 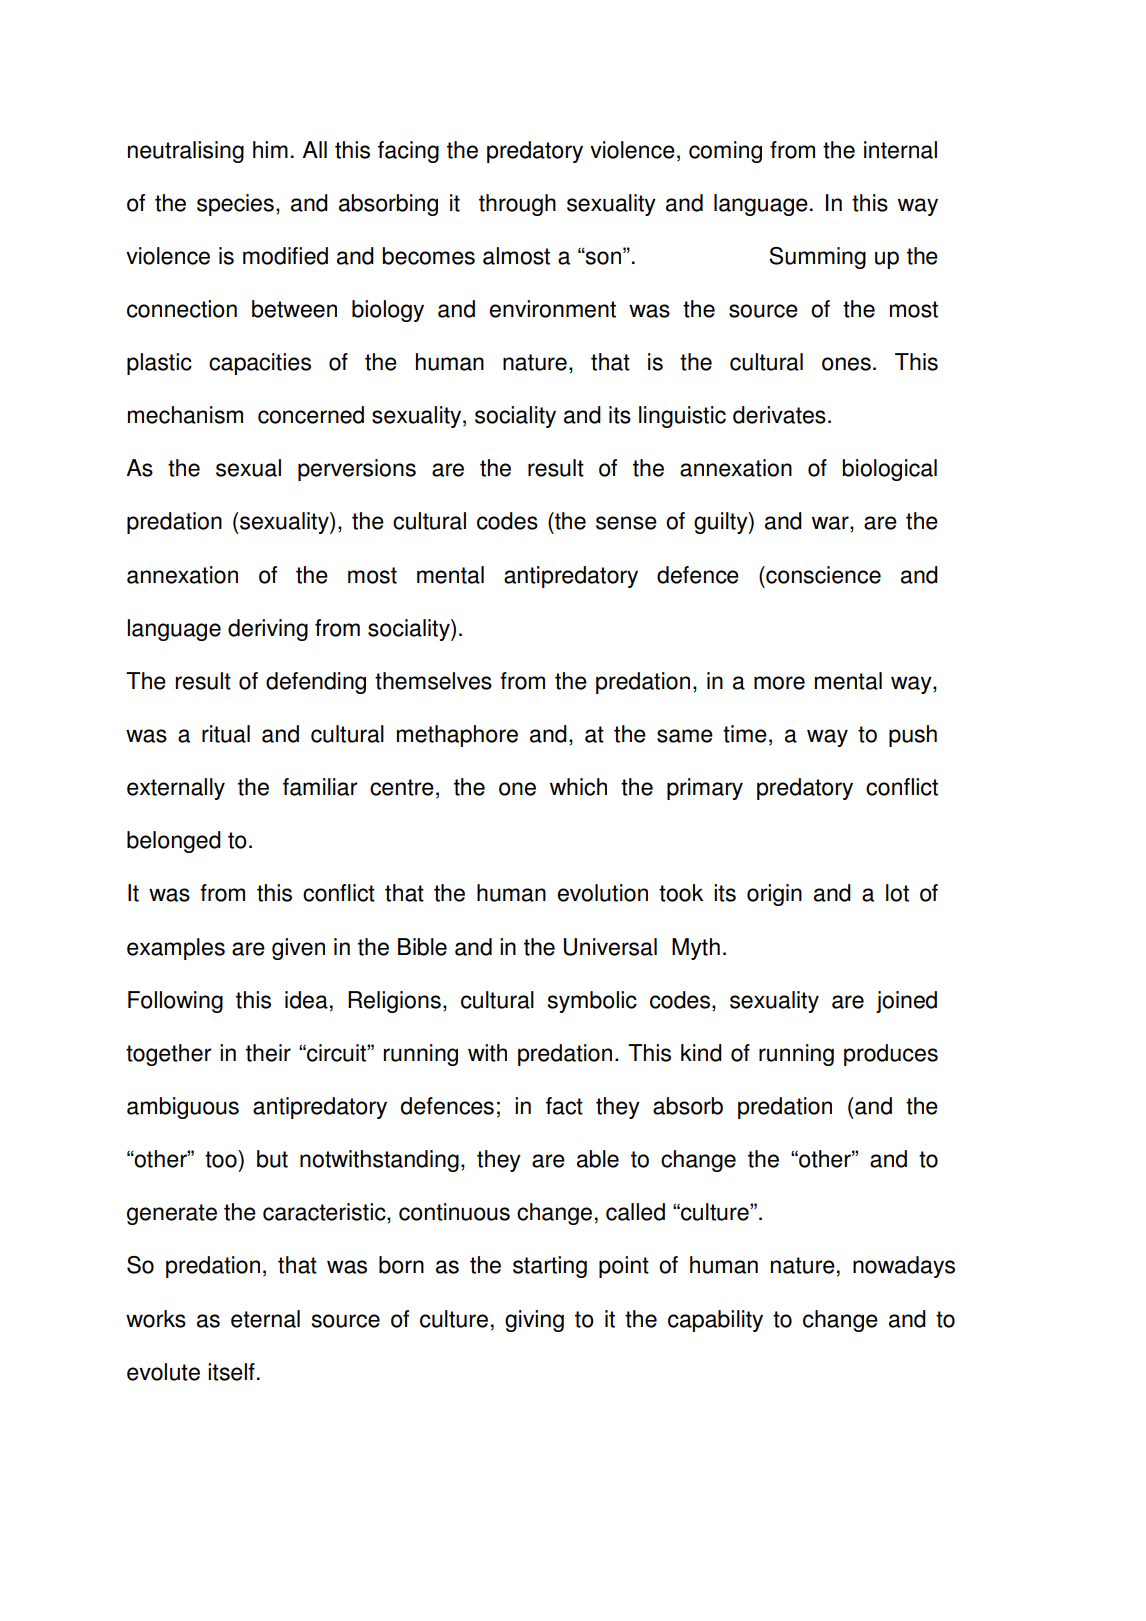 I want to click on time, so click(x=745, y=734).
